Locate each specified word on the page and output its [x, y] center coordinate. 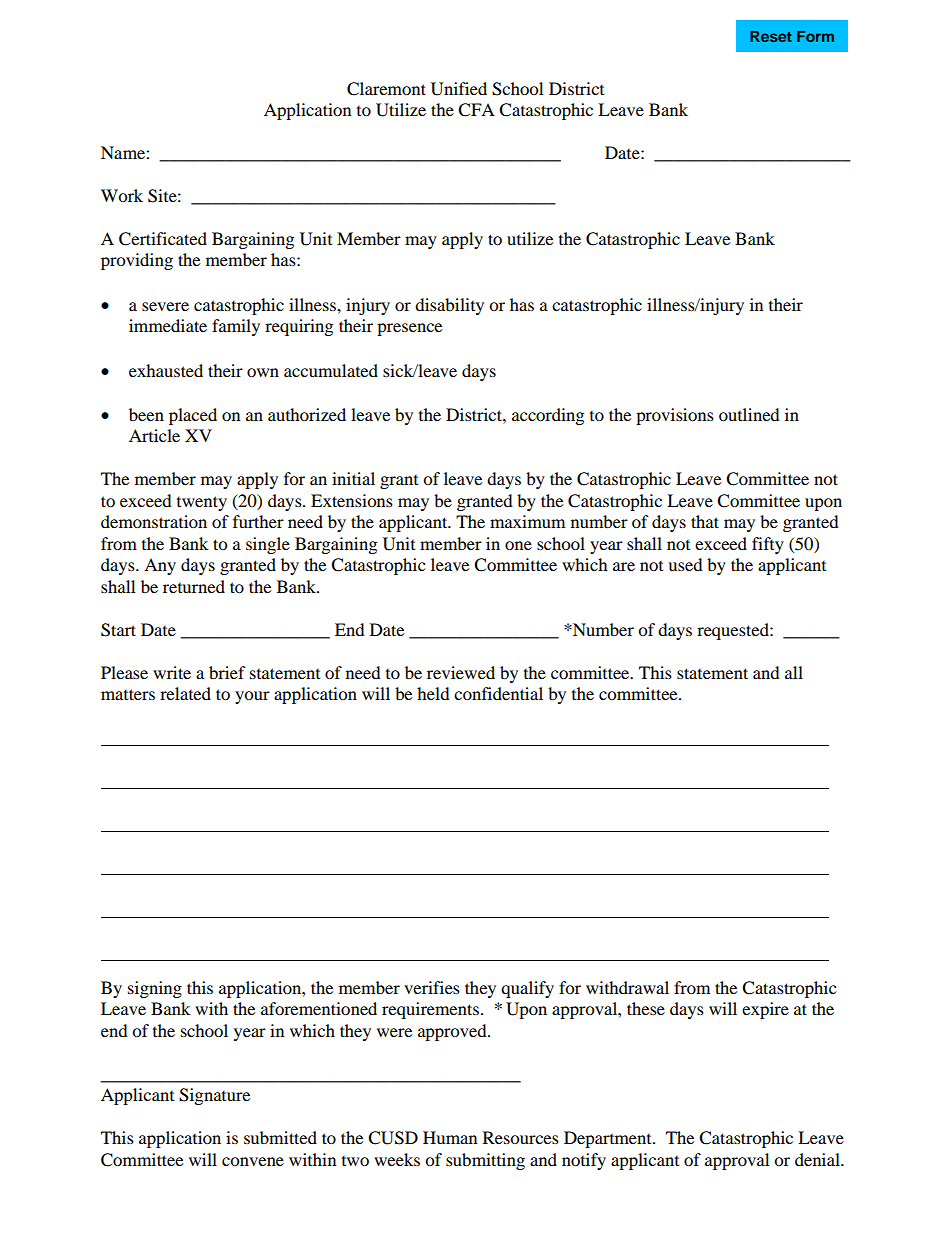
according [548, 416]
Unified [459, 89]
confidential [498, 693]
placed [193, 416]
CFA [476, 110]
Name [124, 152]
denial [818, 1159]
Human [450, 1137]
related [185, 693]
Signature [214, 1096]
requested [734, 631]
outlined [749, 414]
